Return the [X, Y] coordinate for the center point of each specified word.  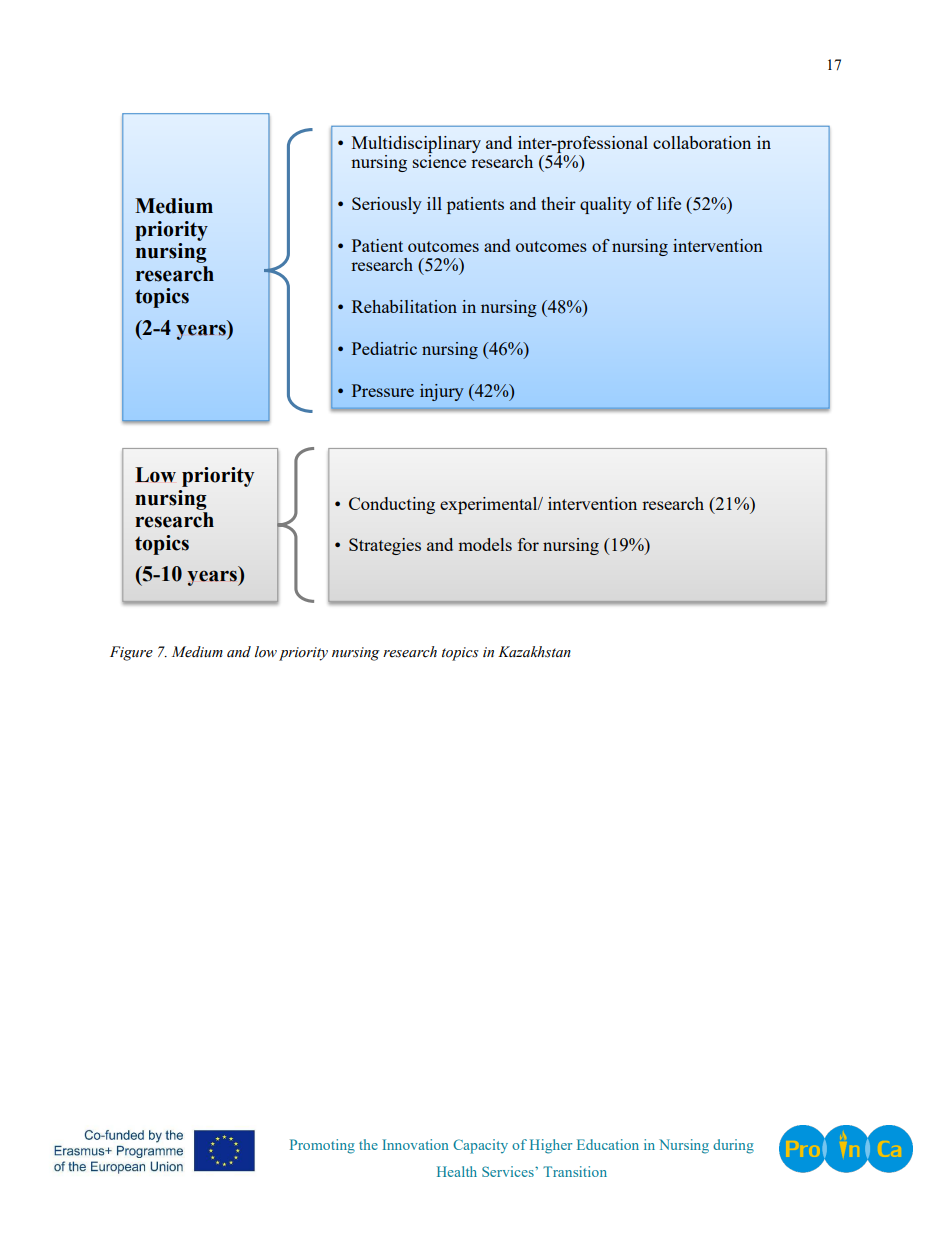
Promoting [322, 1146]
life [669, 203]
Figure [131, 653]
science [439, 161]
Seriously [387, 205]
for [528, 544]
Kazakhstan [534, 652]
